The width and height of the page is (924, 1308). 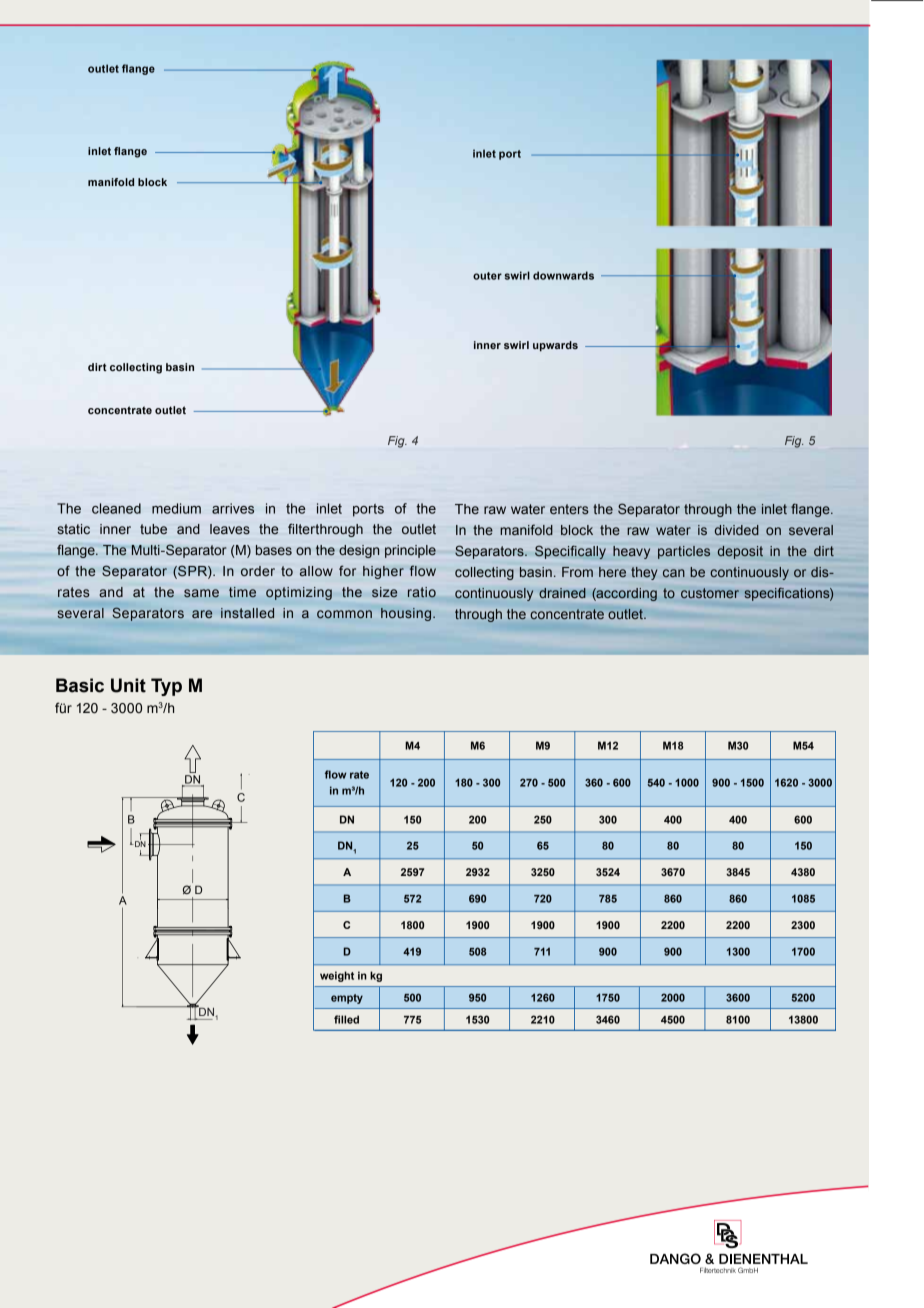 I want to click on upwards, so click(x=555, y=346).
